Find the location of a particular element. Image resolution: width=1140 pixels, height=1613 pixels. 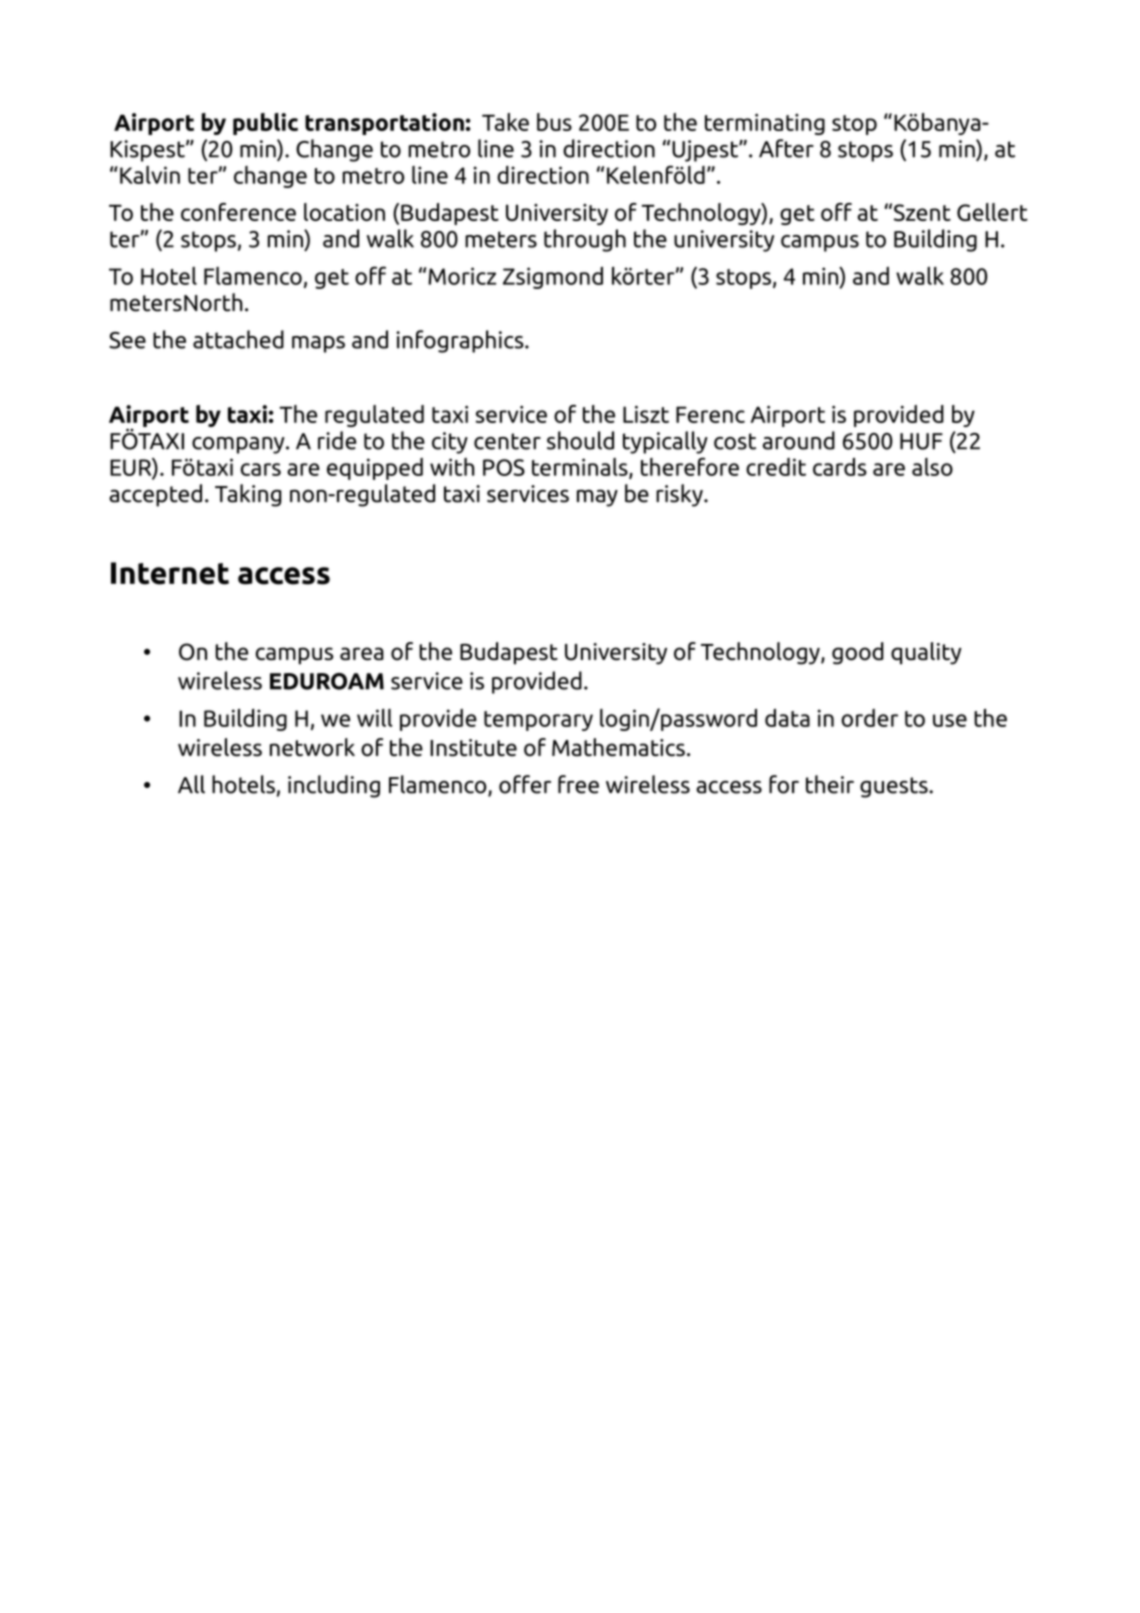

public is located at coordinates (265, 124).
